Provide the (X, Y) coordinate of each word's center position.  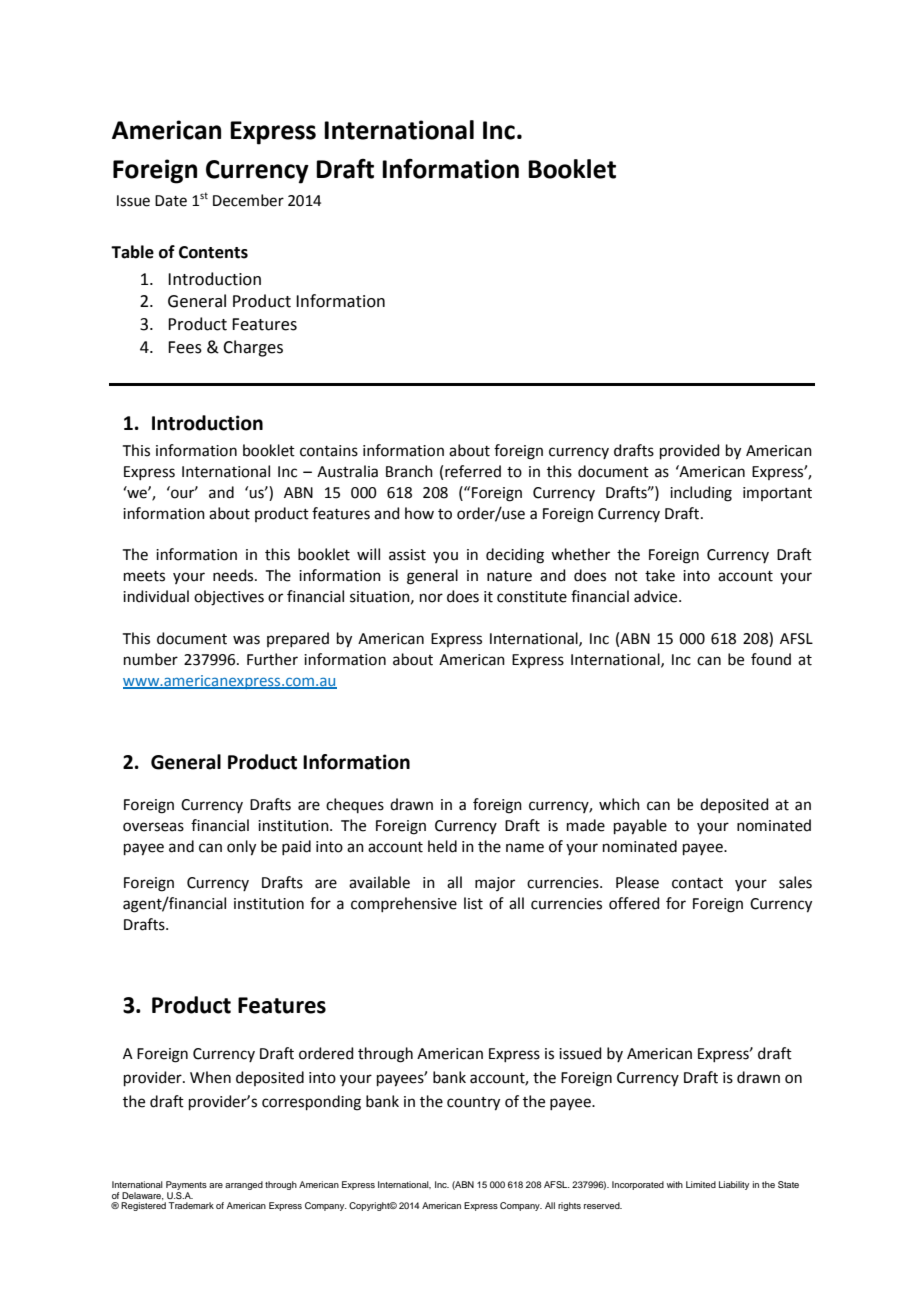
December (248, 200)
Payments (186, 1185)
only (241, 848)
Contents (213, 252)
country (473, 1104)
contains (329, 451)
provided (690, 451)
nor (431, 598)
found (771, 659)
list (473, 903)
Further (272, 659)
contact (697, 883)
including (701, 494)
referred (473, 471)
